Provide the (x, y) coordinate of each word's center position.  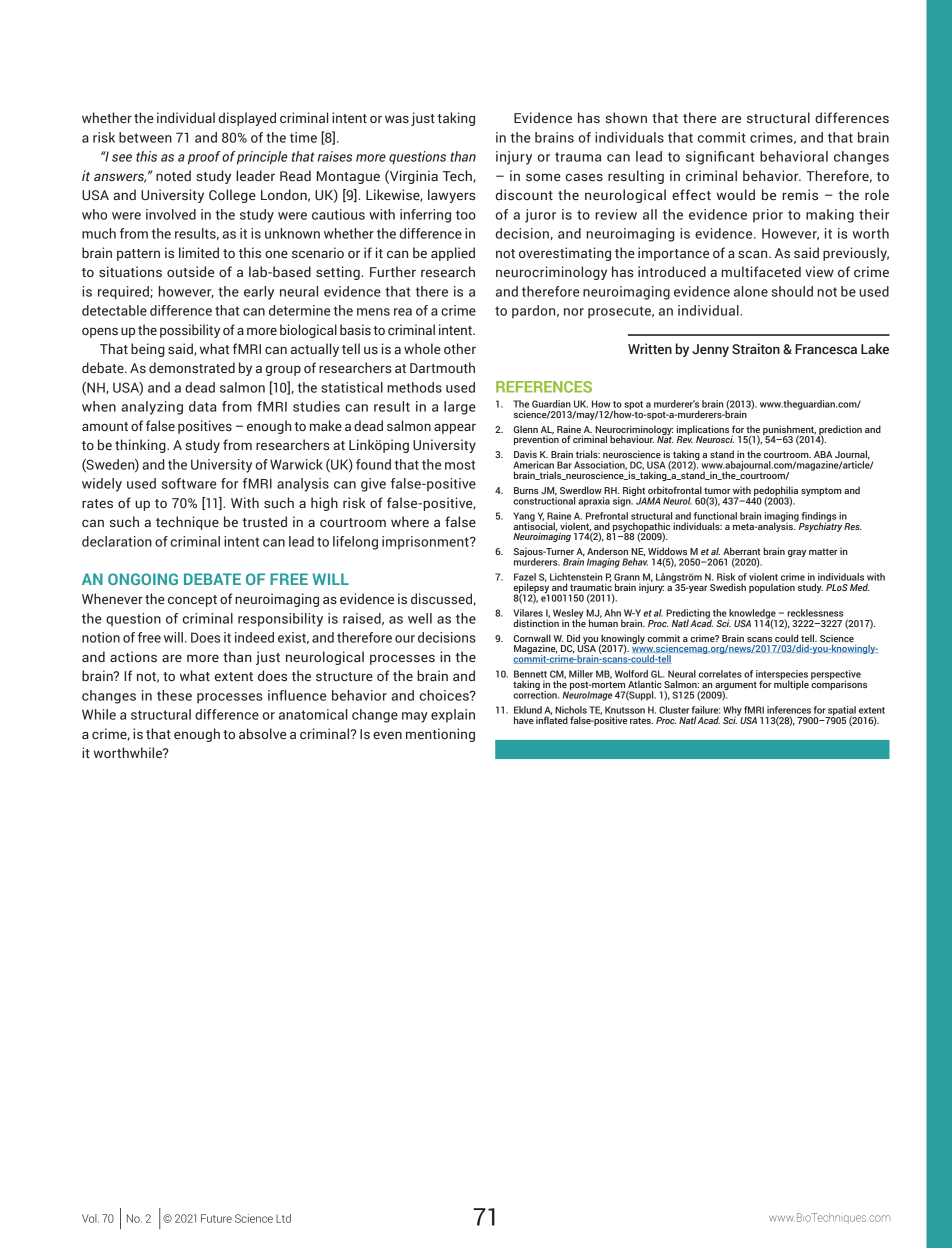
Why (733, 712)
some (543, 177)
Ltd (283, 1218)
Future (216, 1218)
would (736, 194)
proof (204, 158)
